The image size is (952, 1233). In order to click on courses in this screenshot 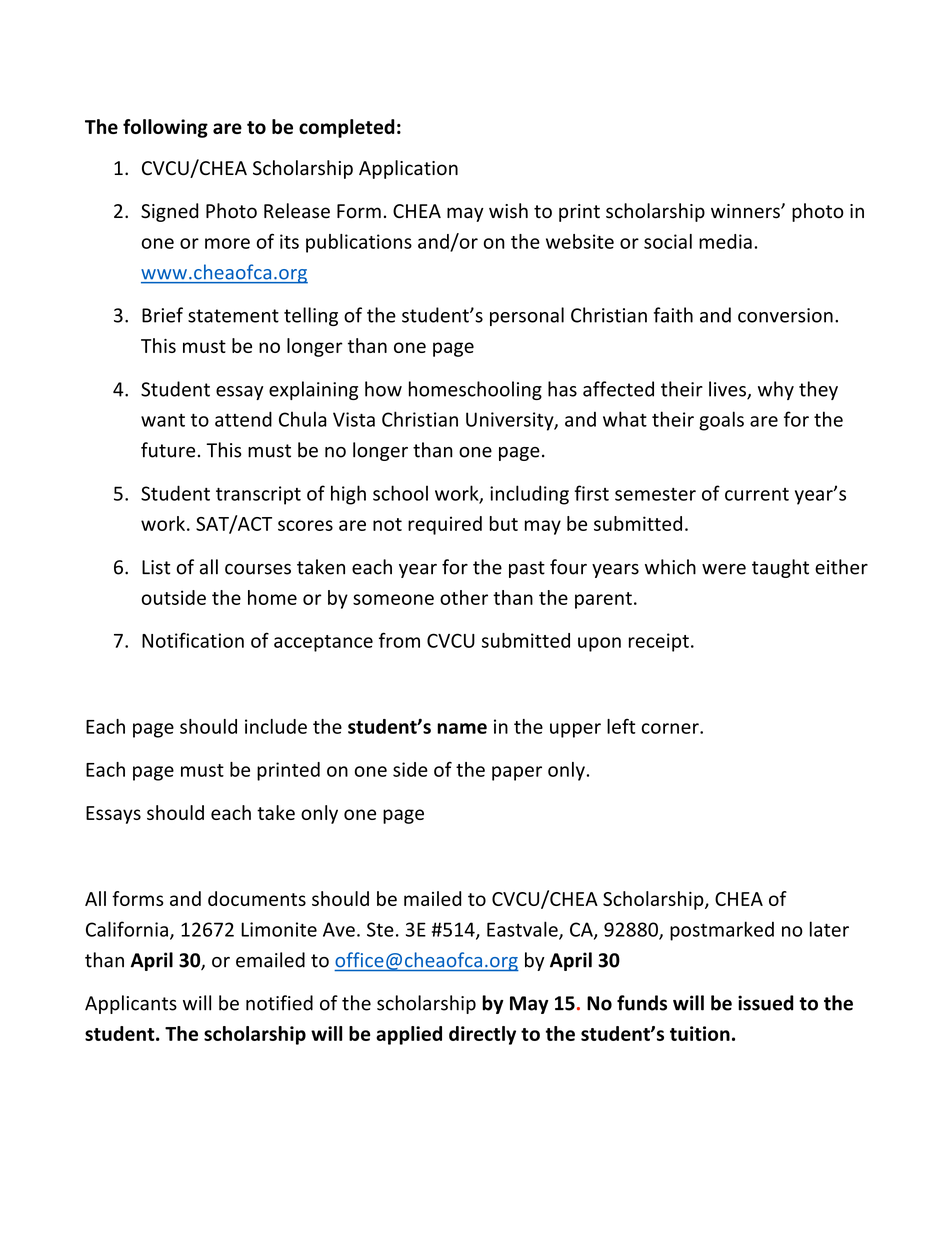, I will do `click(258, 569)`.
